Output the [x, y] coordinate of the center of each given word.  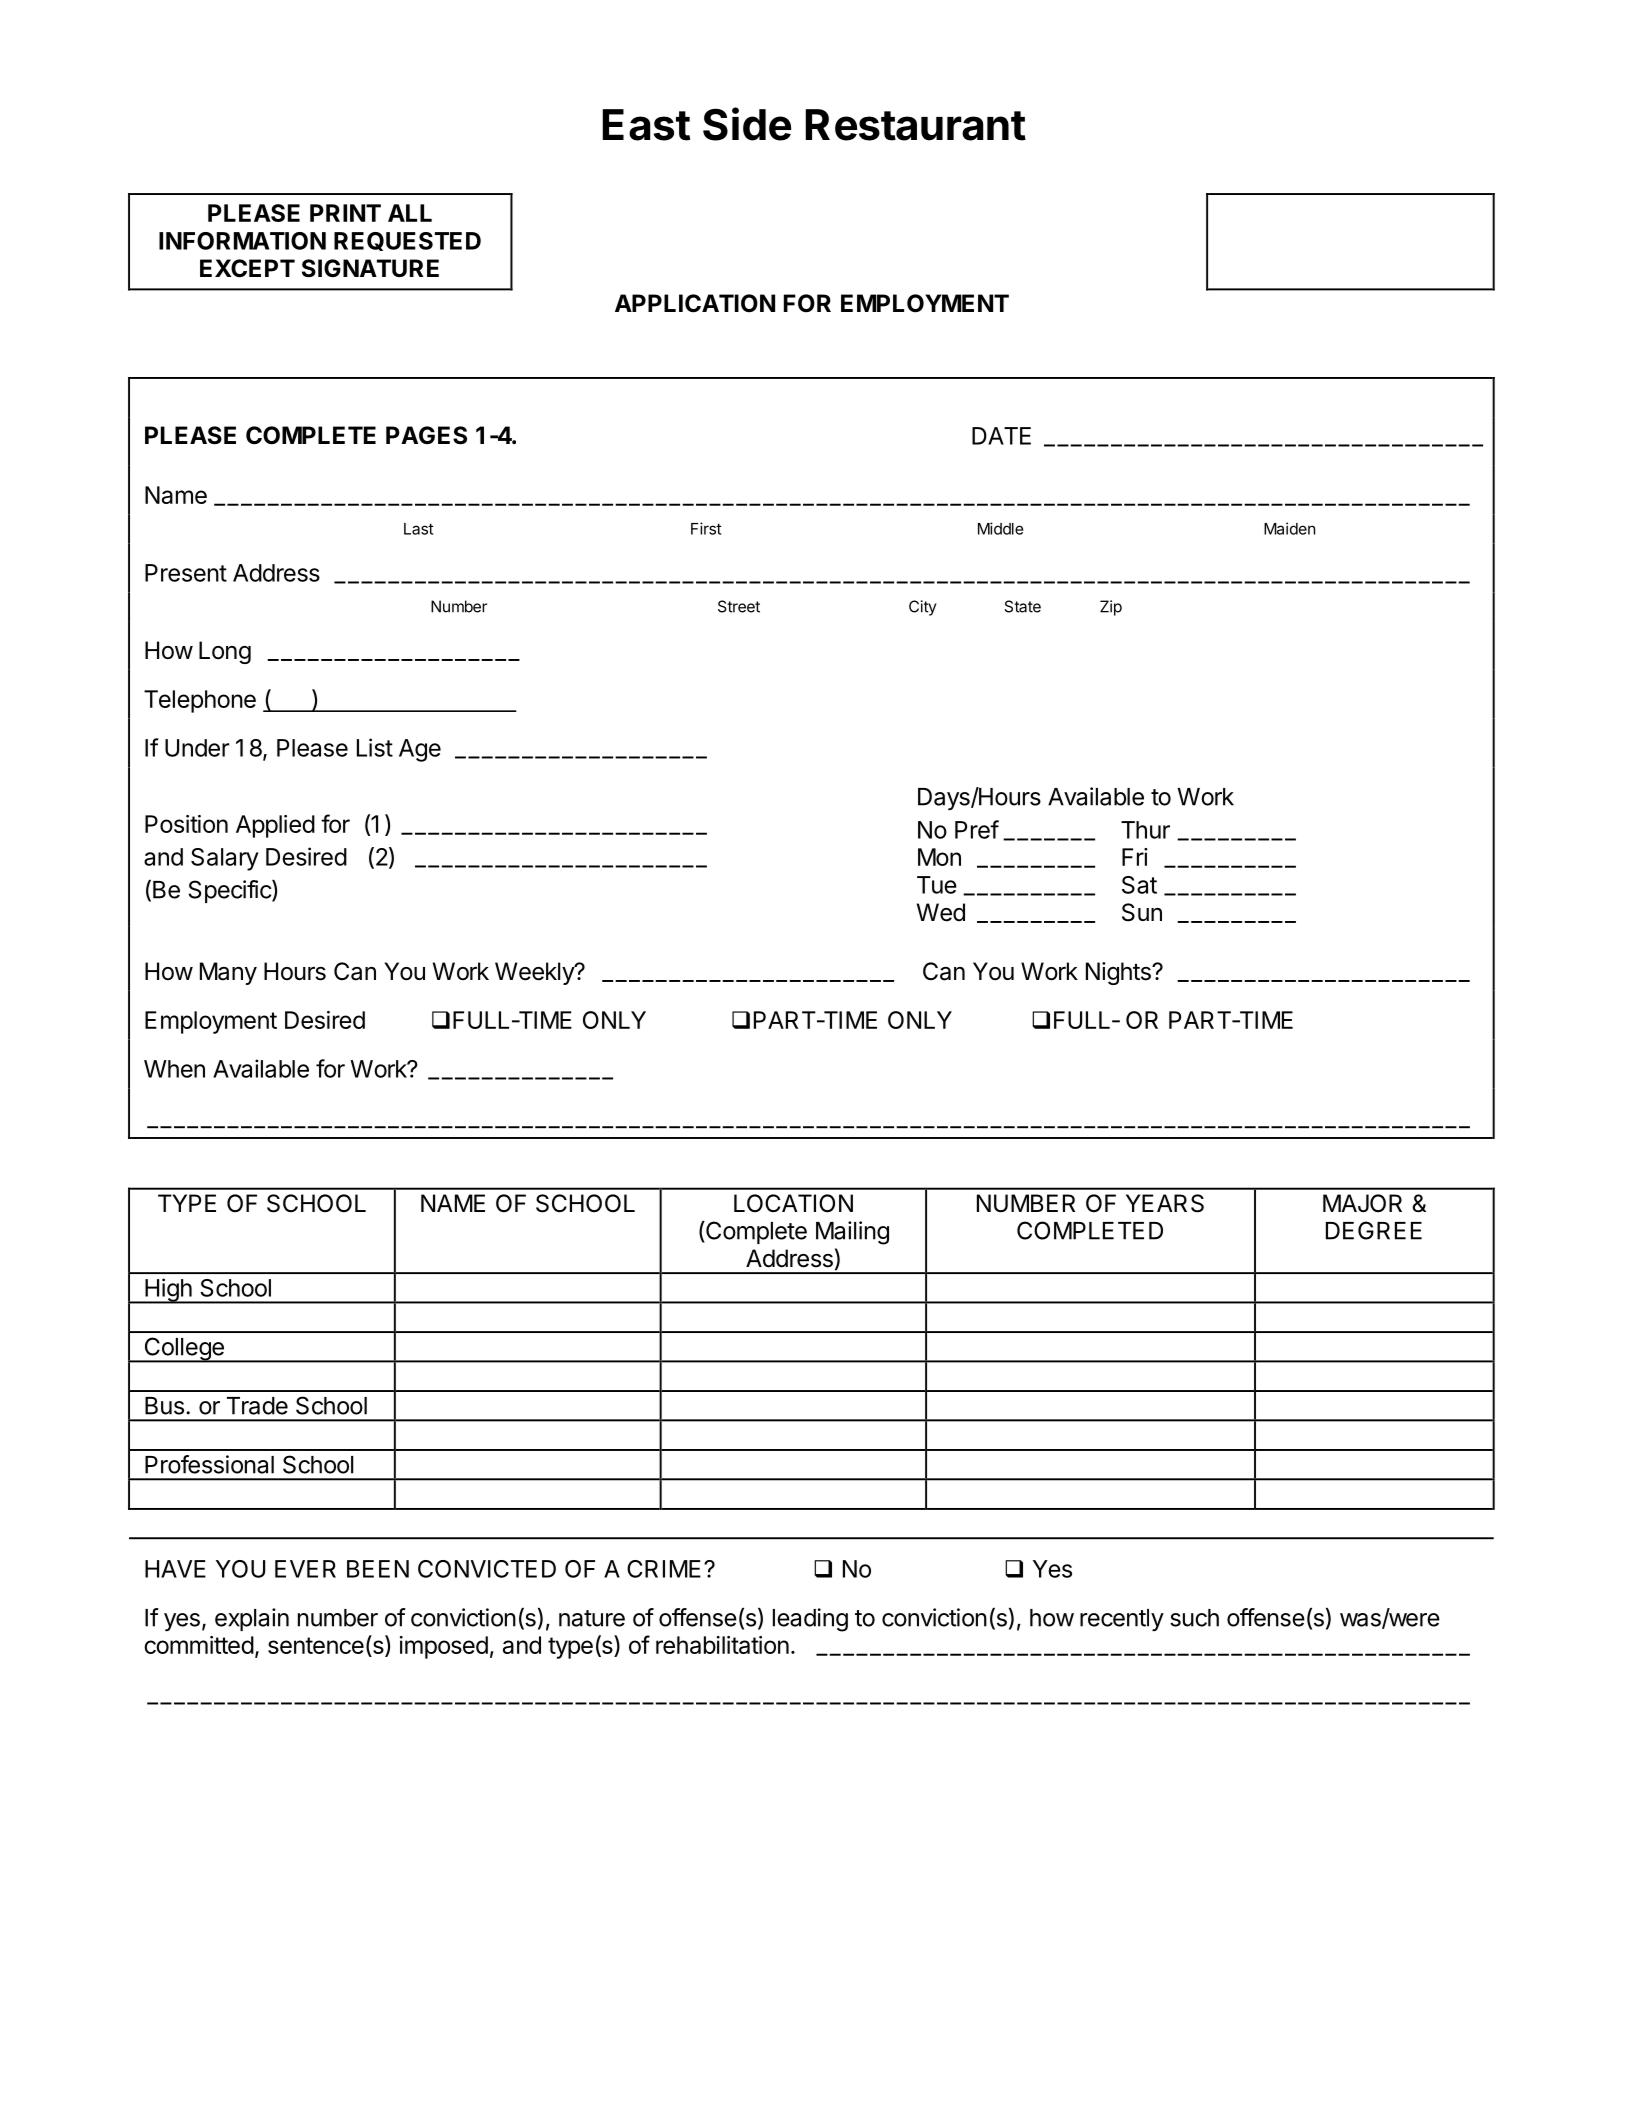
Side [747, 124]
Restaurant [915, 125]
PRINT [345, 213]
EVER [305, 1569]
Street [739, 606]
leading [810, 1620]
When [174, 1069]
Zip [1111, 608]
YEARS [1165, 1203]
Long [225, 652]
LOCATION [793, 1203]
